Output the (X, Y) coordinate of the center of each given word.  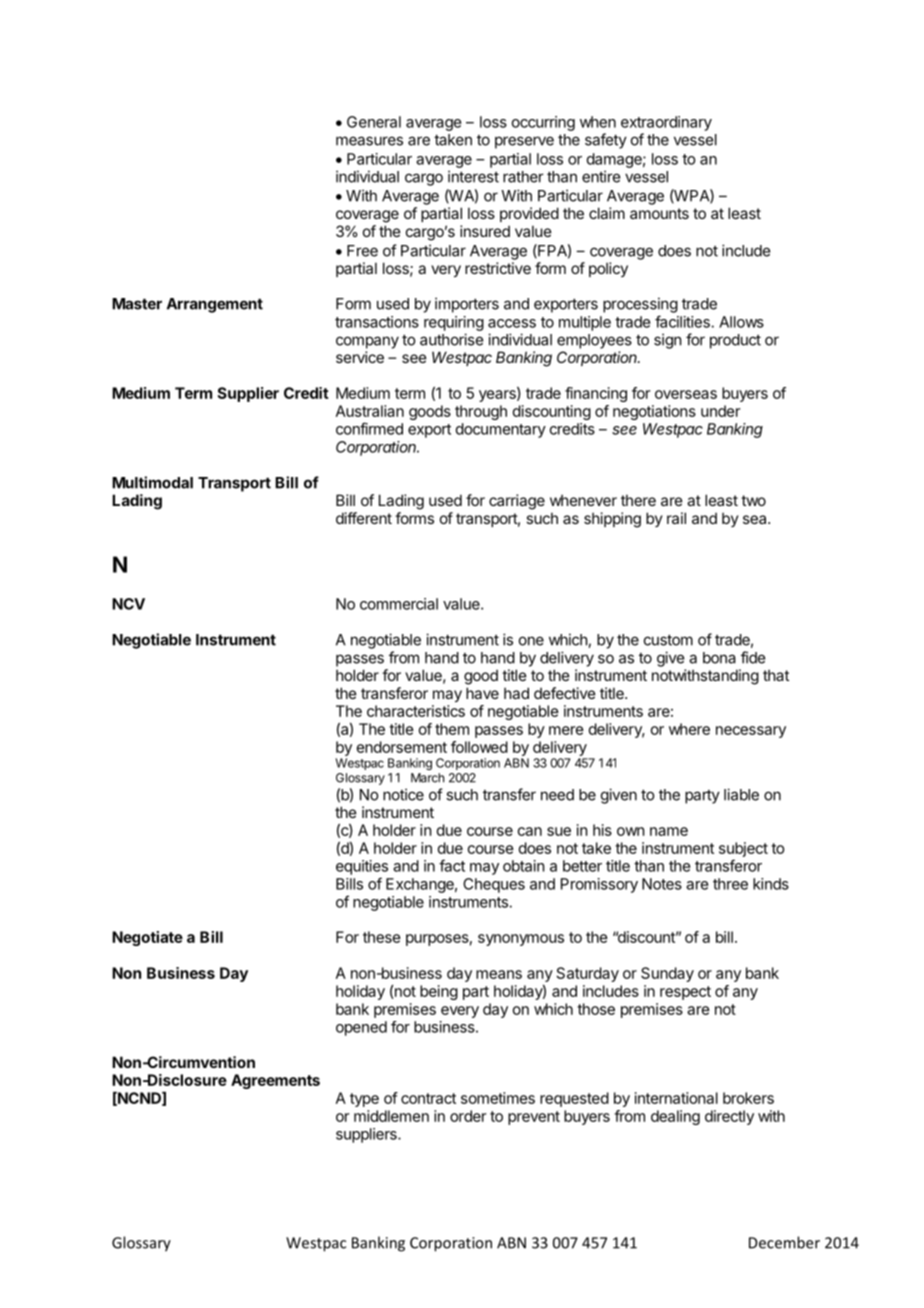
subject (743, 849)
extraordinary (666, 123)
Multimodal (152, 482)
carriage (517, 502)
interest (473, 176)
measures (369, 141)
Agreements (275, 1081)
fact (452, 865)
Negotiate (147, 938)
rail (676, 518)
